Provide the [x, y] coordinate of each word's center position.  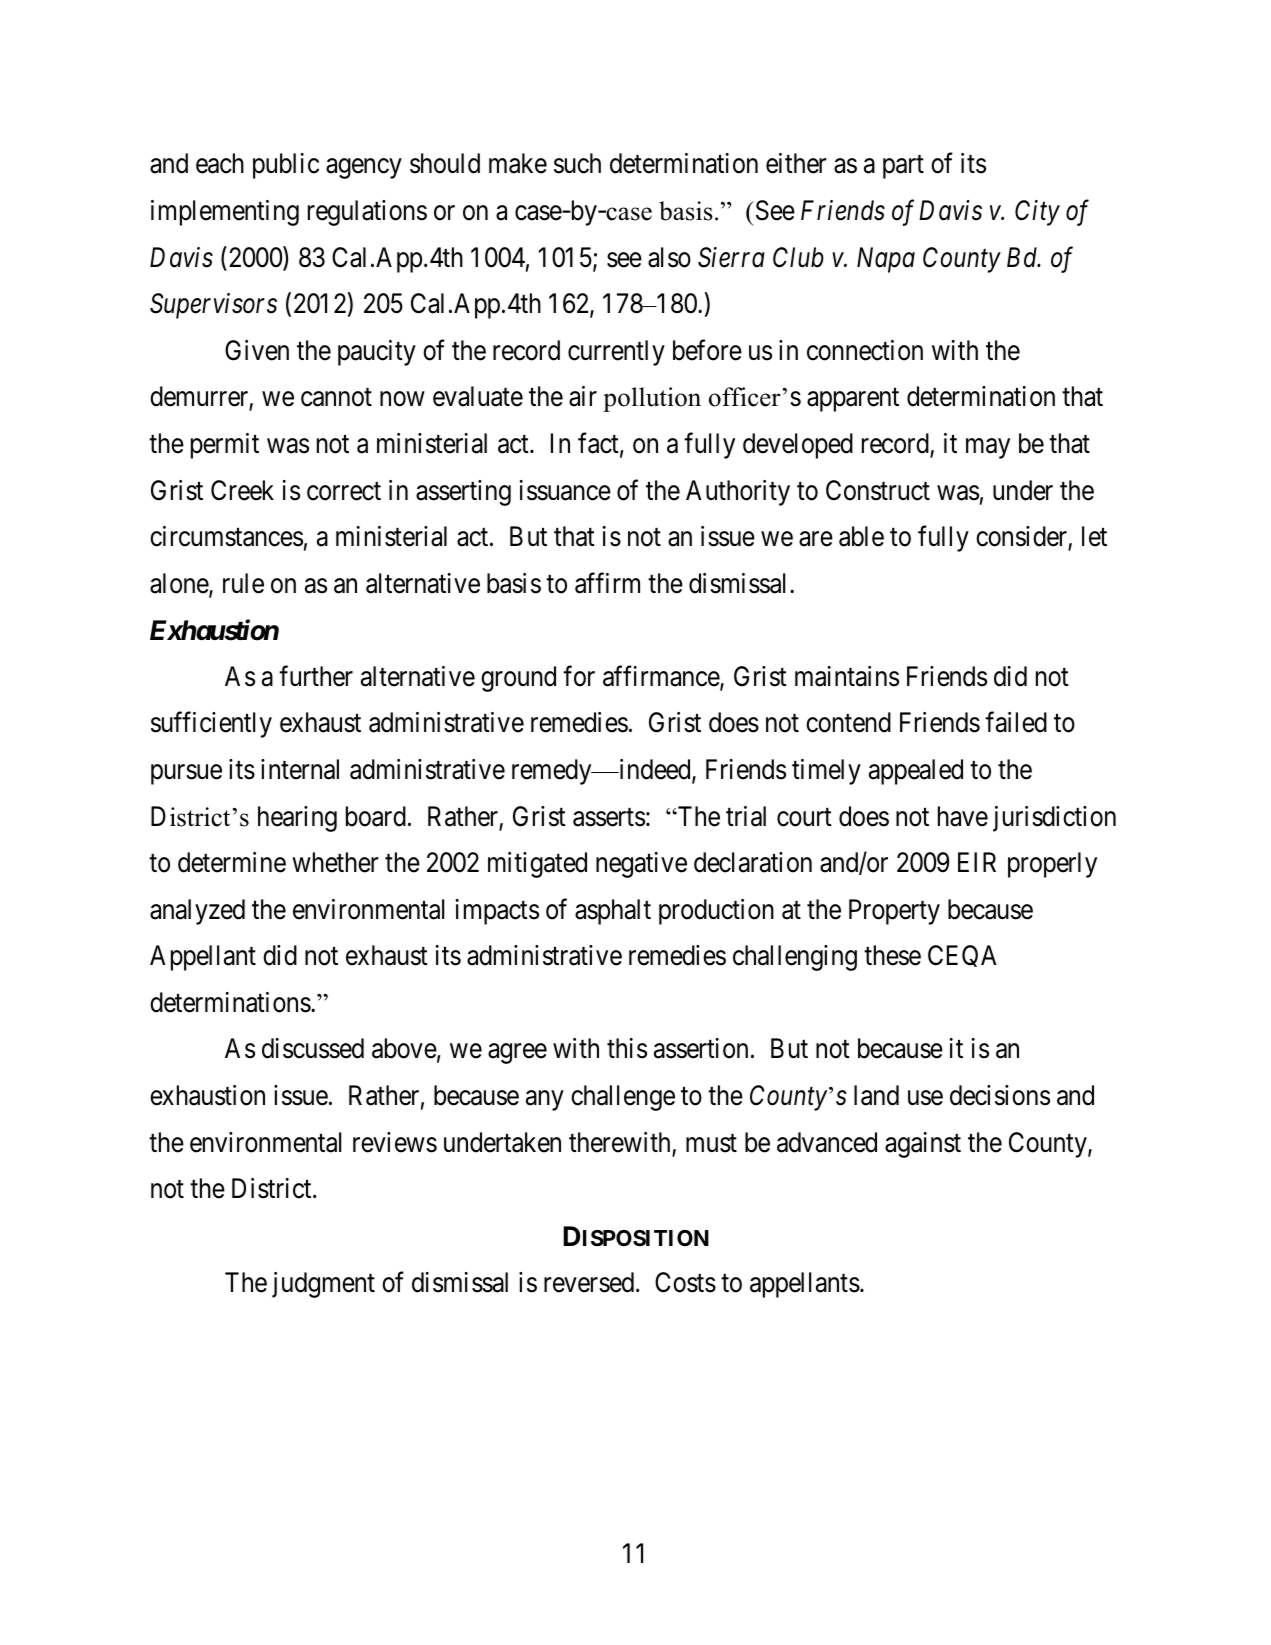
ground [518, 679]
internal [300, 769]
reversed [590, 1282]
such [577, 163]
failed [1016, 722]
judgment [323, 1285]
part [903, 167]
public [286, 166]
